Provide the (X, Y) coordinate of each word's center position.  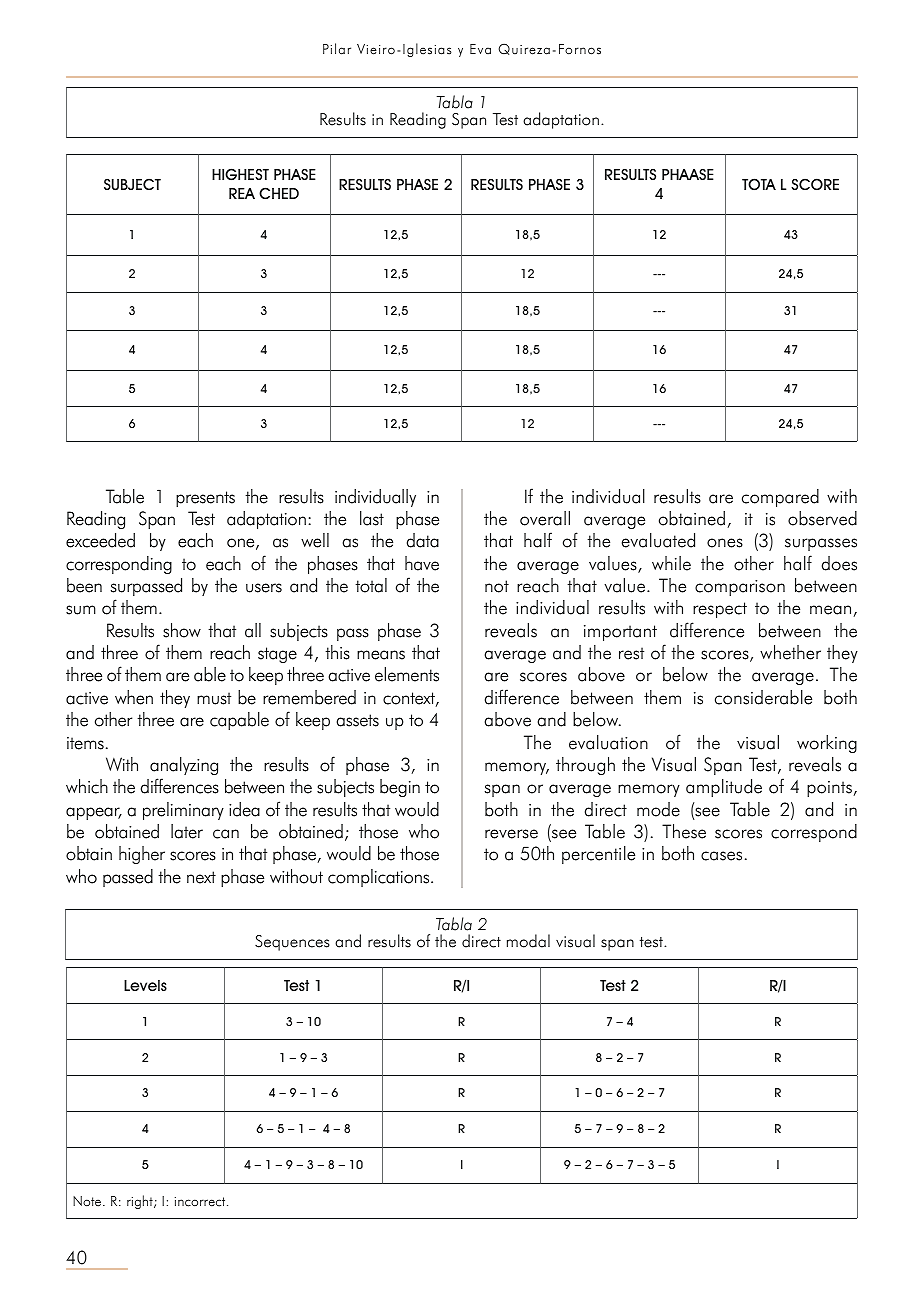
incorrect (201, 1202)
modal (528, 941)
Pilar (337, 49)
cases (721, 856)
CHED (279, 193)
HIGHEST (240, 174)
